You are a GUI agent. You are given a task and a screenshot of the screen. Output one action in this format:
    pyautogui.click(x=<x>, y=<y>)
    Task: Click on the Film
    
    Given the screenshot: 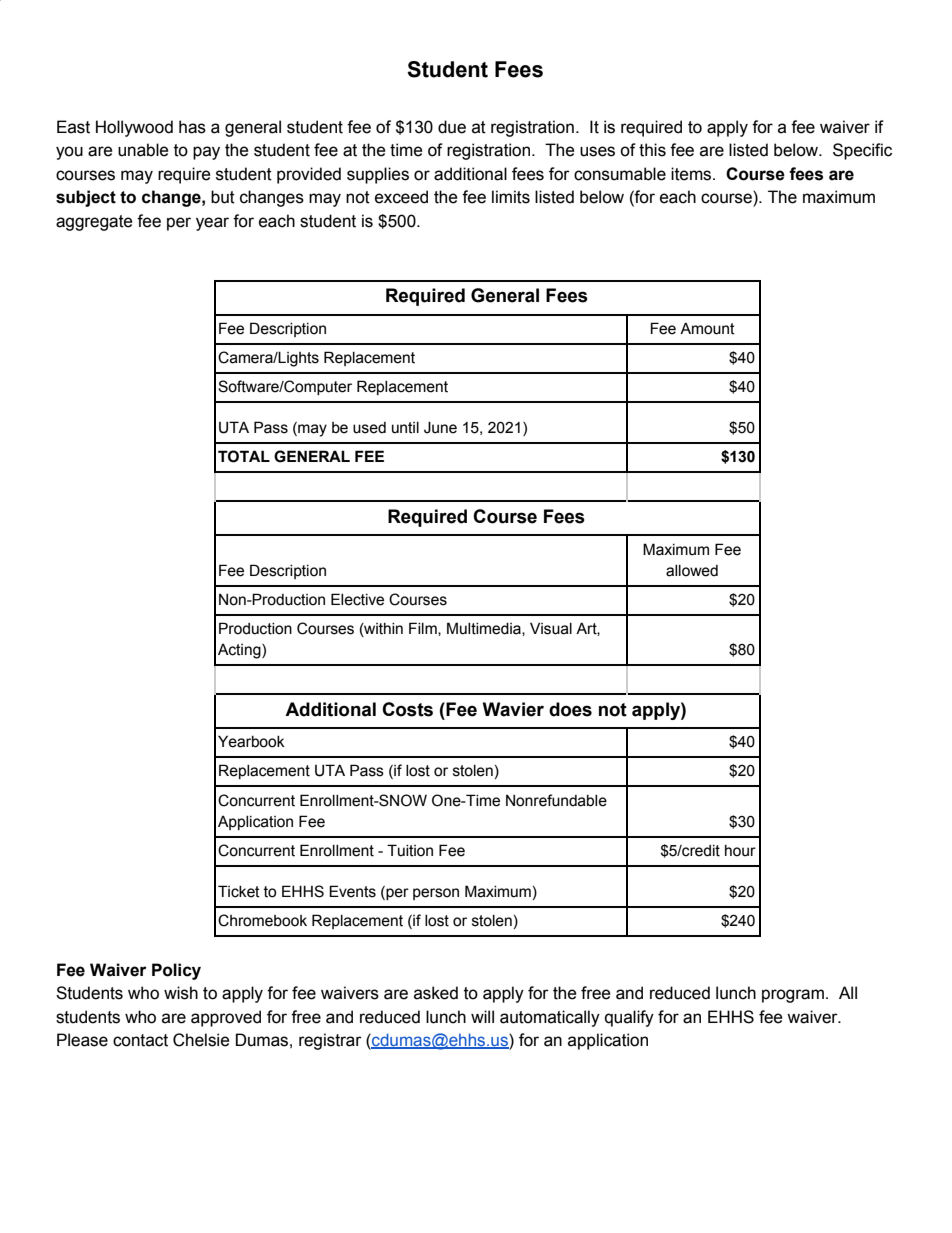 What is the action you would take?
    pyautogui.click(x=424, y=629)
